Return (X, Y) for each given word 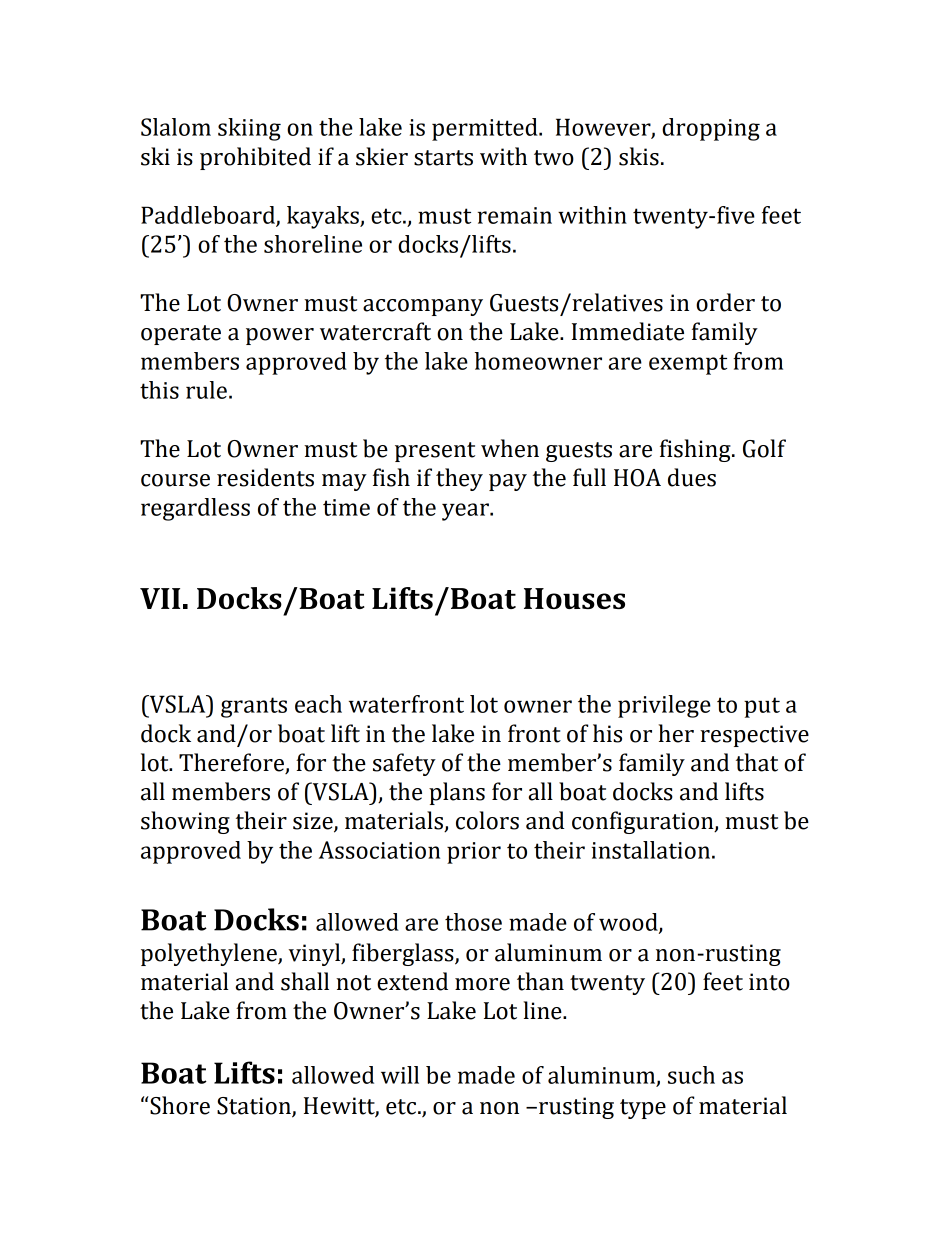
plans (457, 793)
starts (443, 158)
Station (255, 1107)
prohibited (255, 158)
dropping (711, 129)
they (459, 479)
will (400, 1075)
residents (265, 477)
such (691, 1075)
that (757, 762)
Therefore (232, 763)
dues (692, 477)
